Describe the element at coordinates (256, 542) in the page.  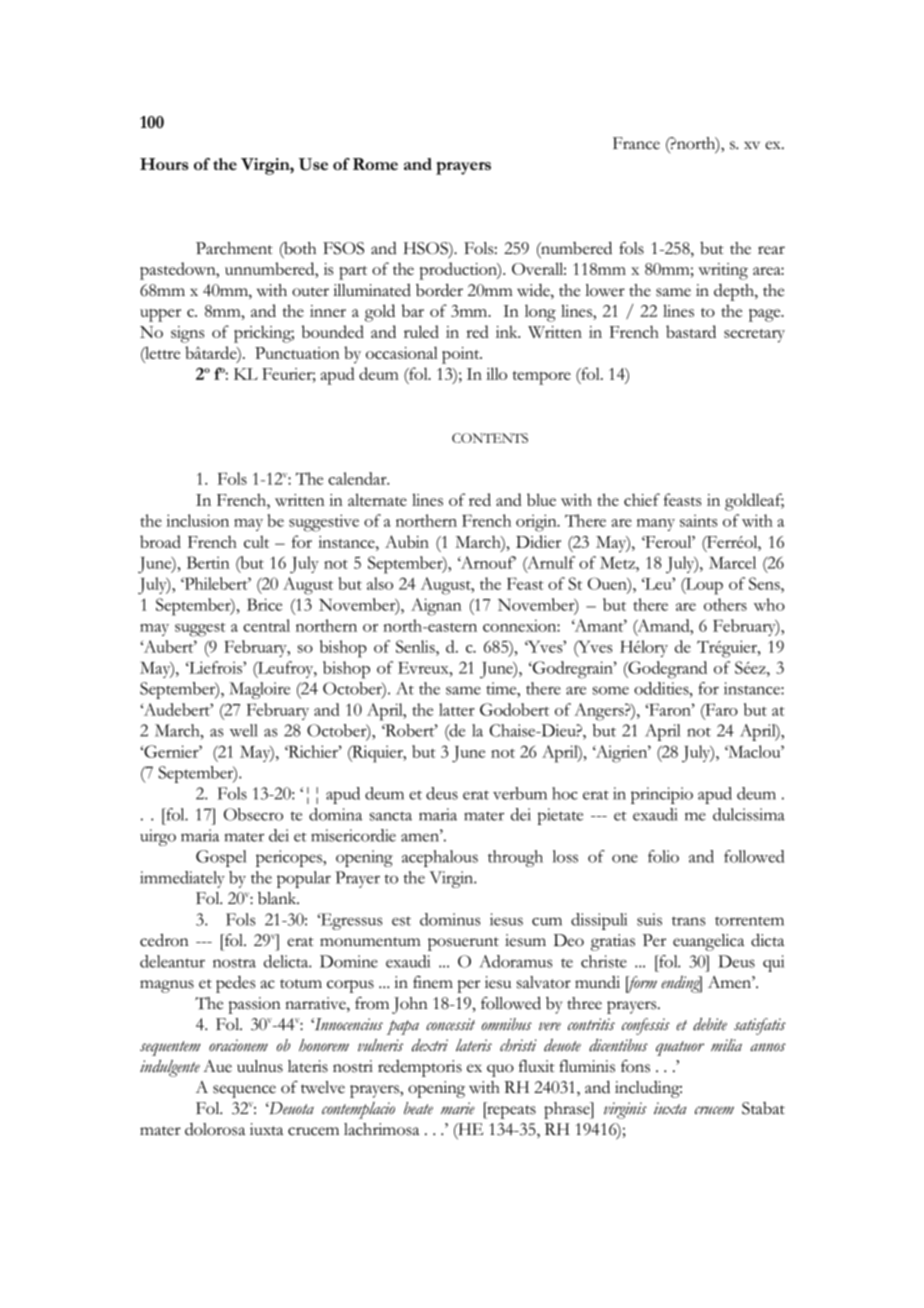
I see `cult` at that location.
